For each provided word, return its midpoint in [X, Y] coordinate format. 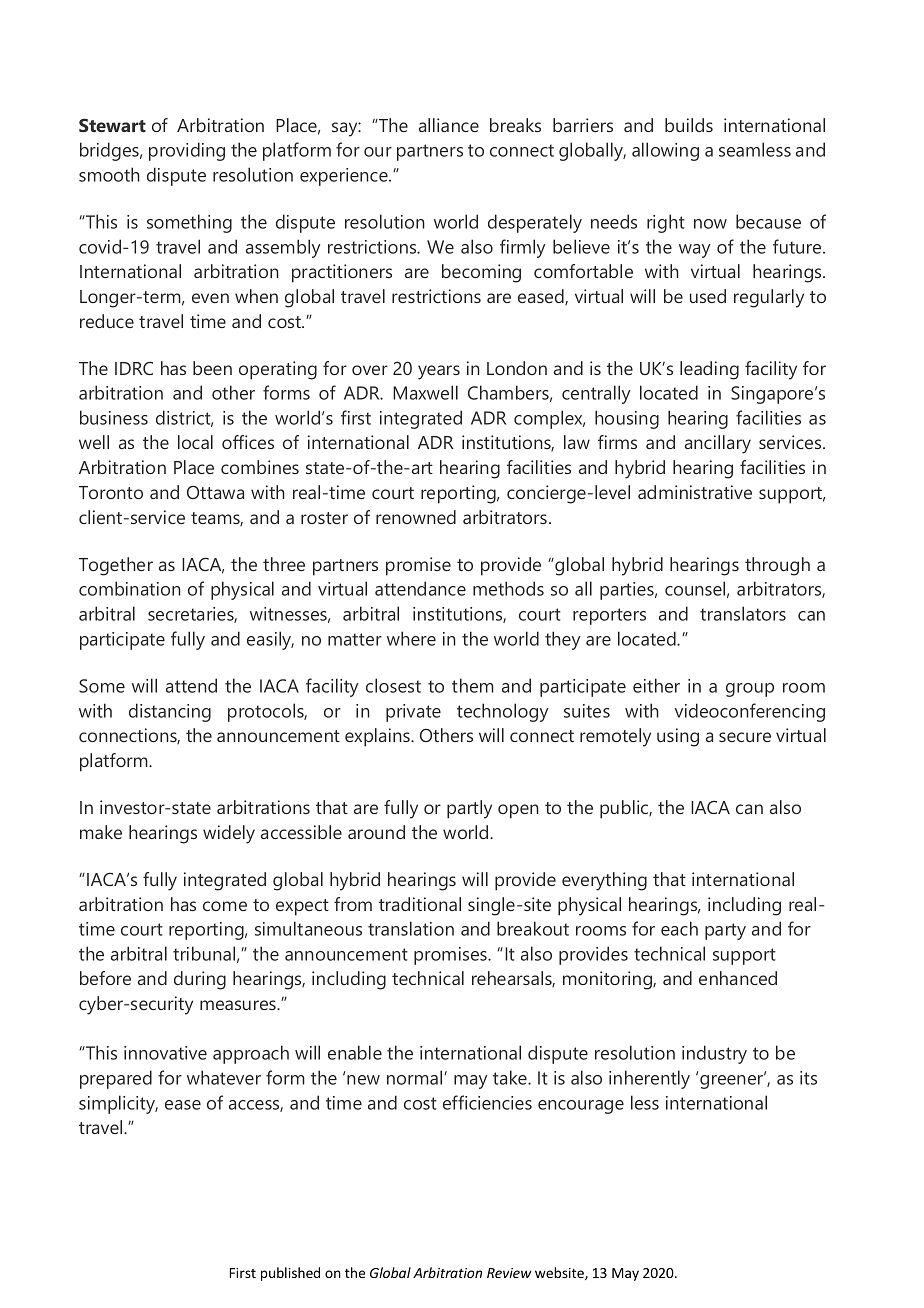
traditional [420, 904]
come [225, 906]
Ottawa [215, 492]
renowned [416, 517]
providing [187, 151]
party [725, 931]
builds [689, 125]
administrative [695, 492]
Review [509, 1273]
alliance [449, 125]
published [290, 1274]
